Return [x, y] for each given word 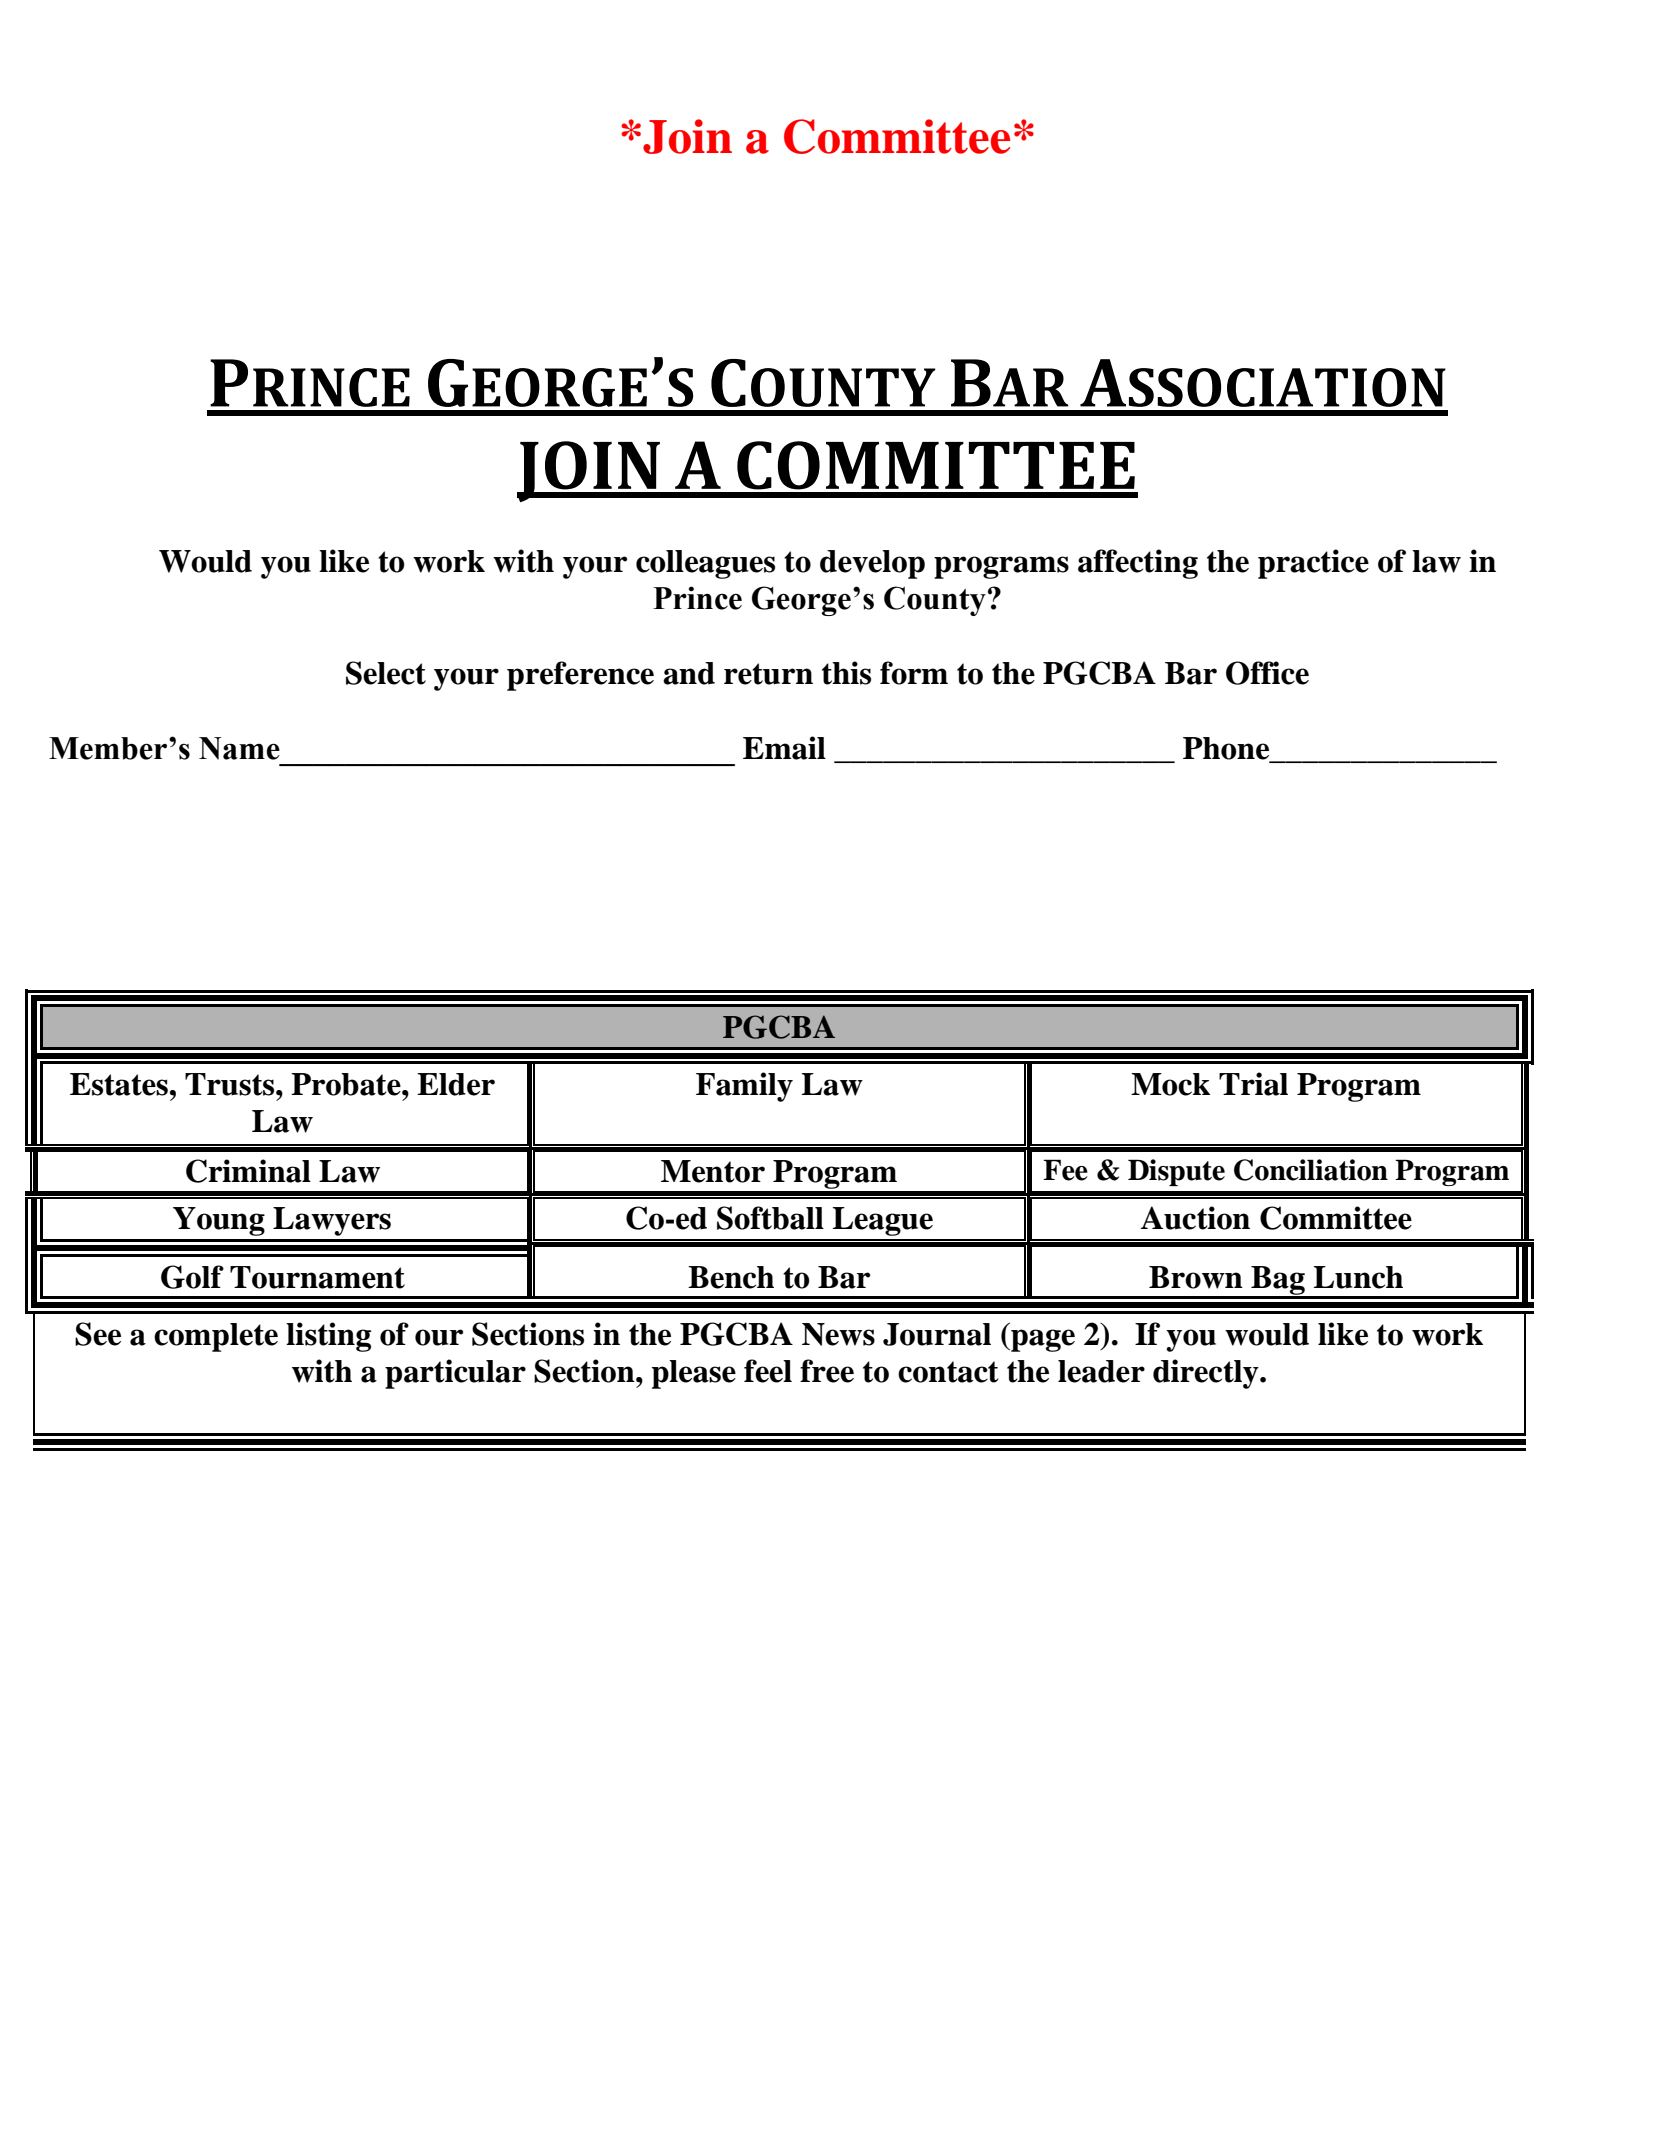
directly [1207, 1374]
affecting [1138, 564]
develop [872, 564]
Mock [1170, 1084]
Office [1267, 673]
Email [784, 748]
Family [744, 1087]
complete [216, 1337]
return [768, 674]
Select [386, 673]
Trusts [231, 1084]
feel [768, 1371]
